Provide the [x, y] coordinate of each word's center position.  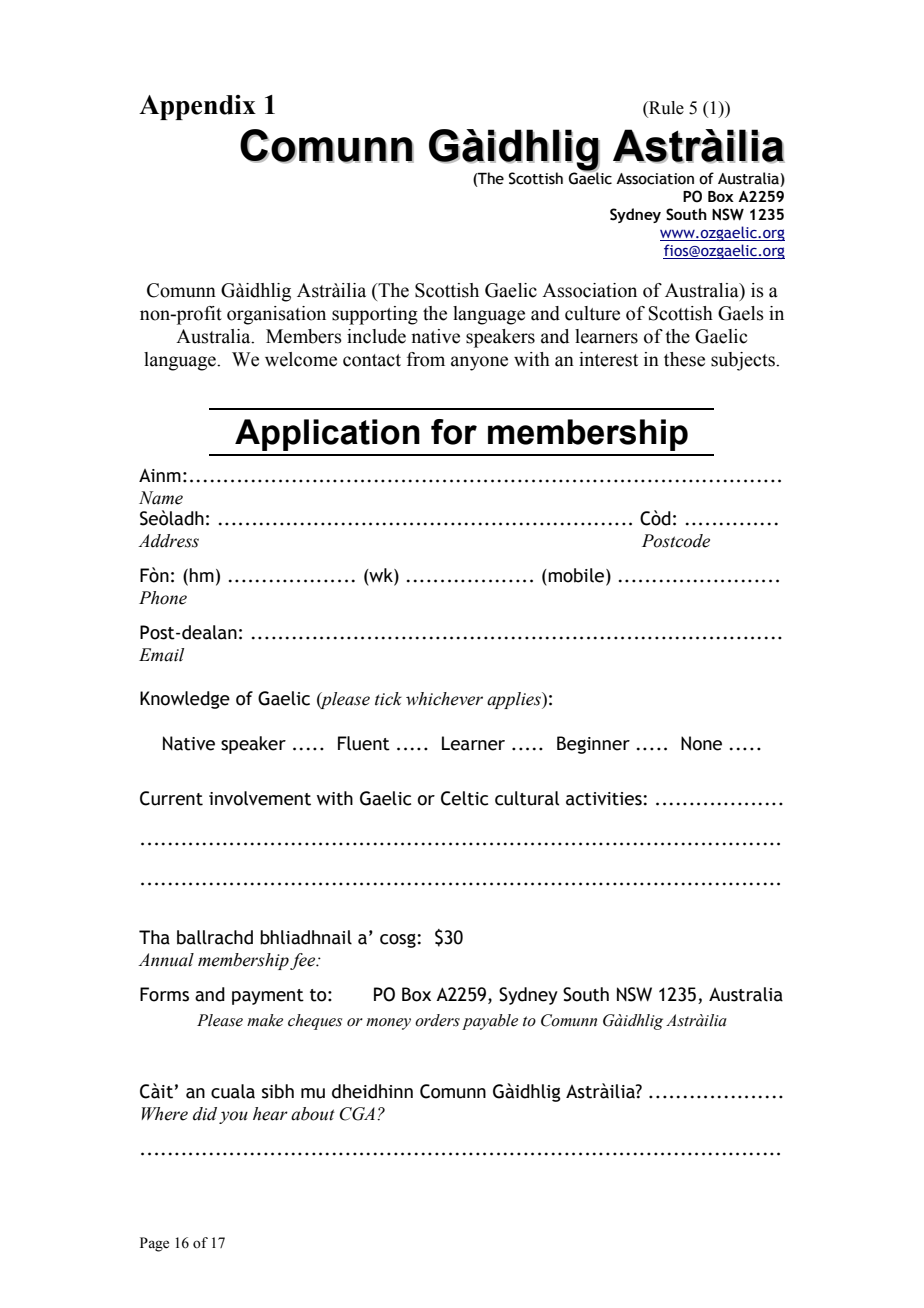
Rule [665, 109]
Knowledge [185, 700]
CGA [359, 1114]
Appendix [197, 107]
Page [154, 1244]
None [701, 743]
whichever [444, 699]
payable [490, 1022]
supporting [375, 315]
